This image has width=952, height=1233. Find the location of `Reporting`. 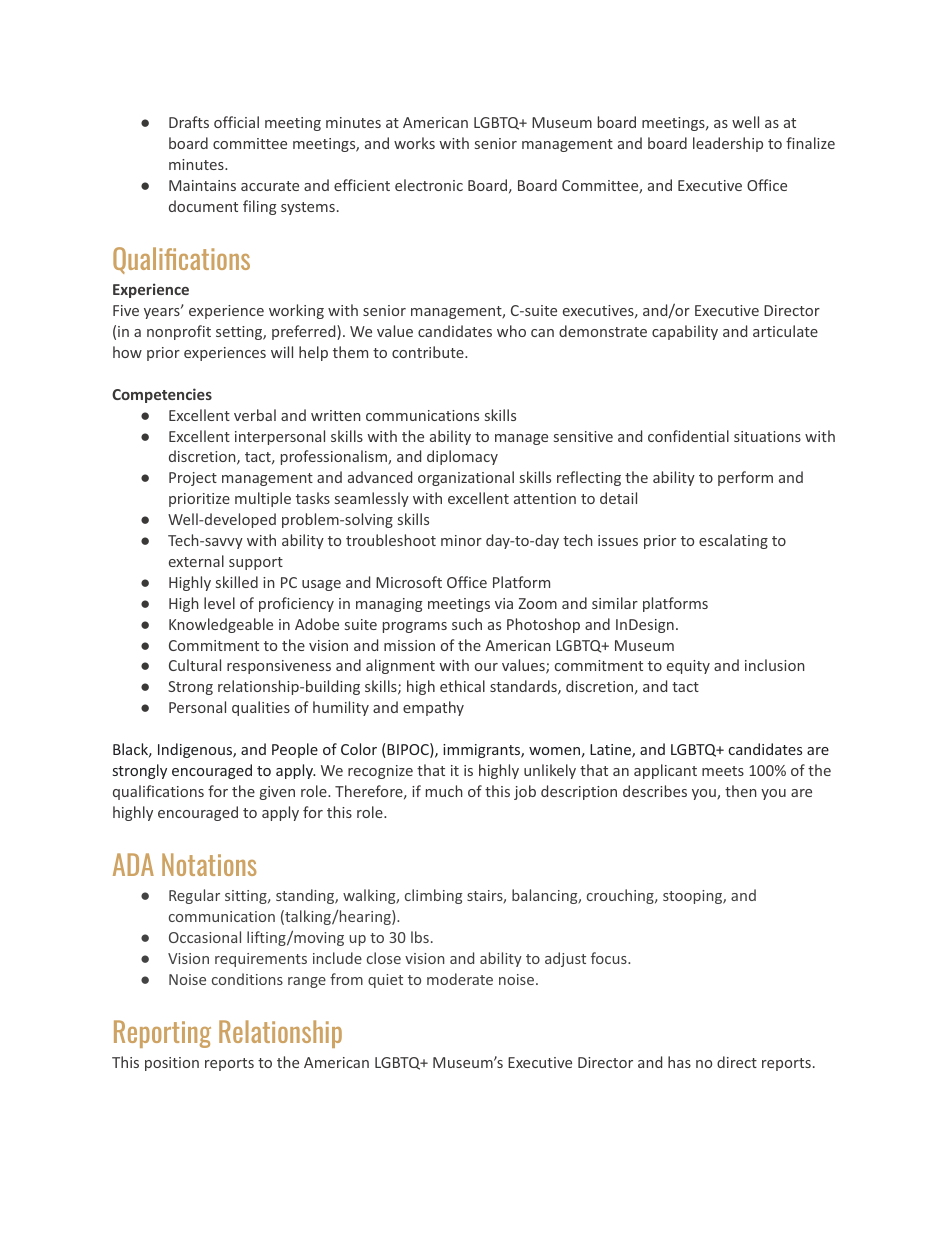

Reporting is located at coordinates (162, 1034).
